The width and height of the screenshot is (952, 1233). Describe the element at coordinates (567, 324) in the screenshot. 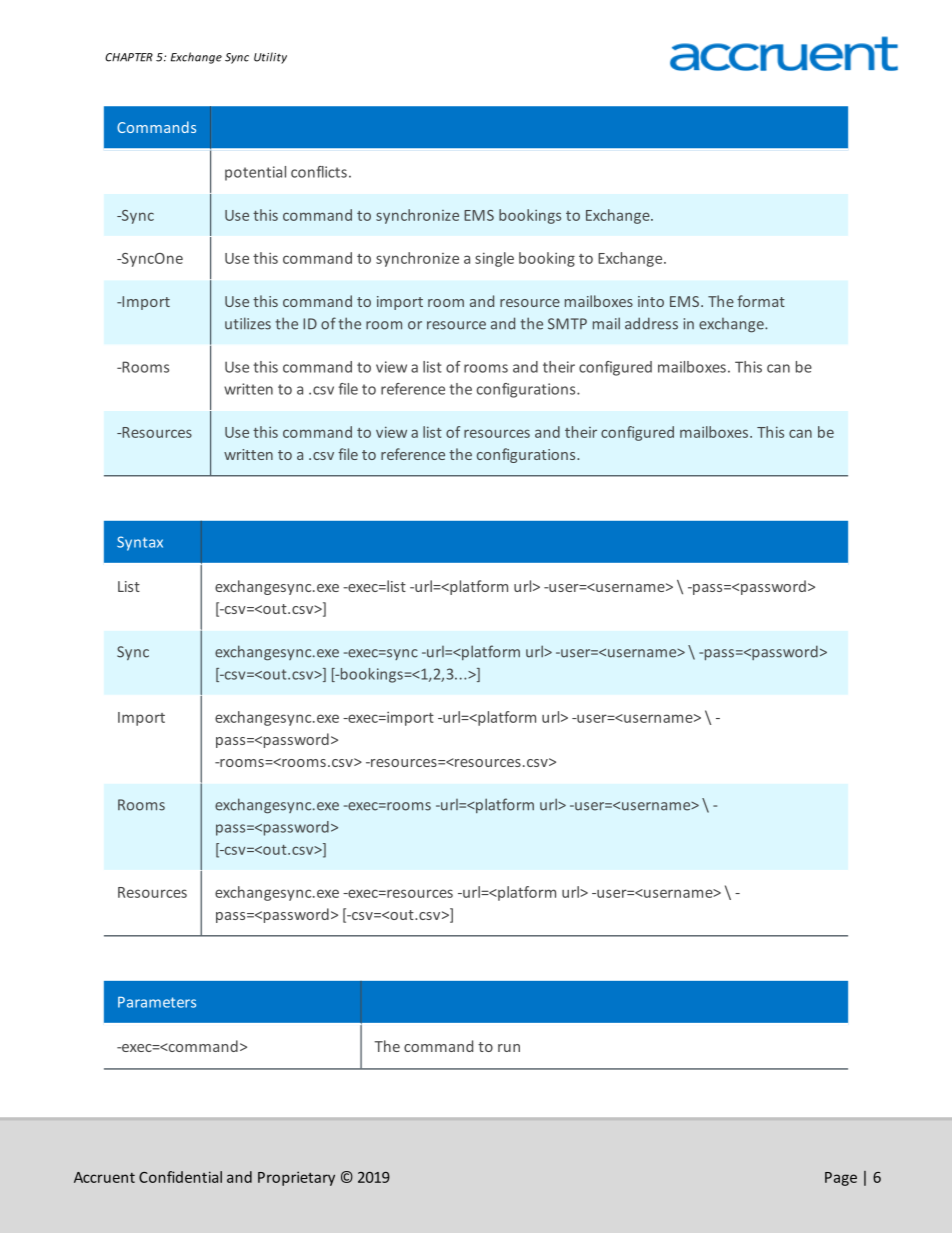

I see `SMTP` at that location.
